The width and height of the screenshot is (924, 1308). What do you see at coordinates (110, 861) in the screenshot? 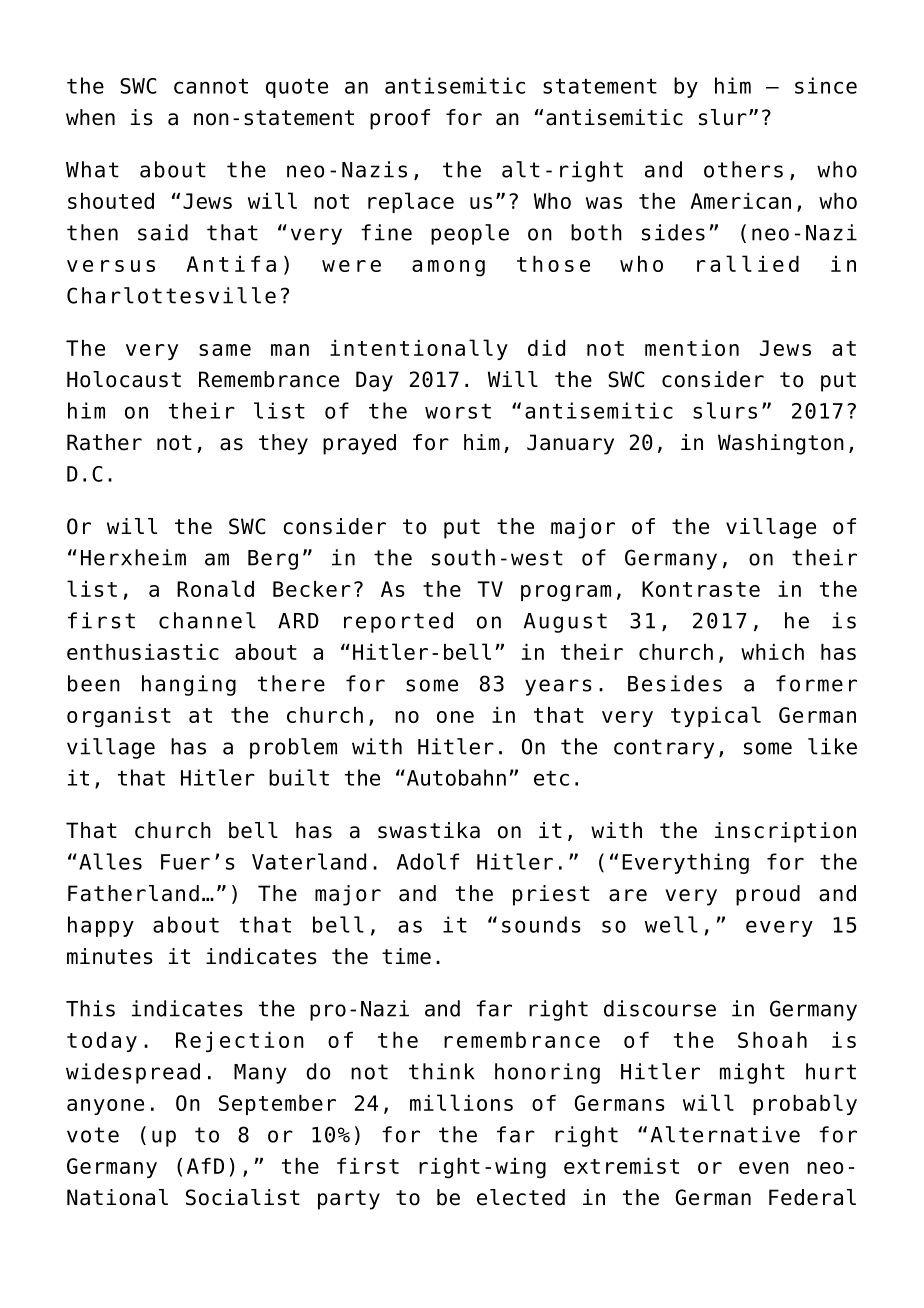
I see `Alles` at bounding box center [110, 861].
